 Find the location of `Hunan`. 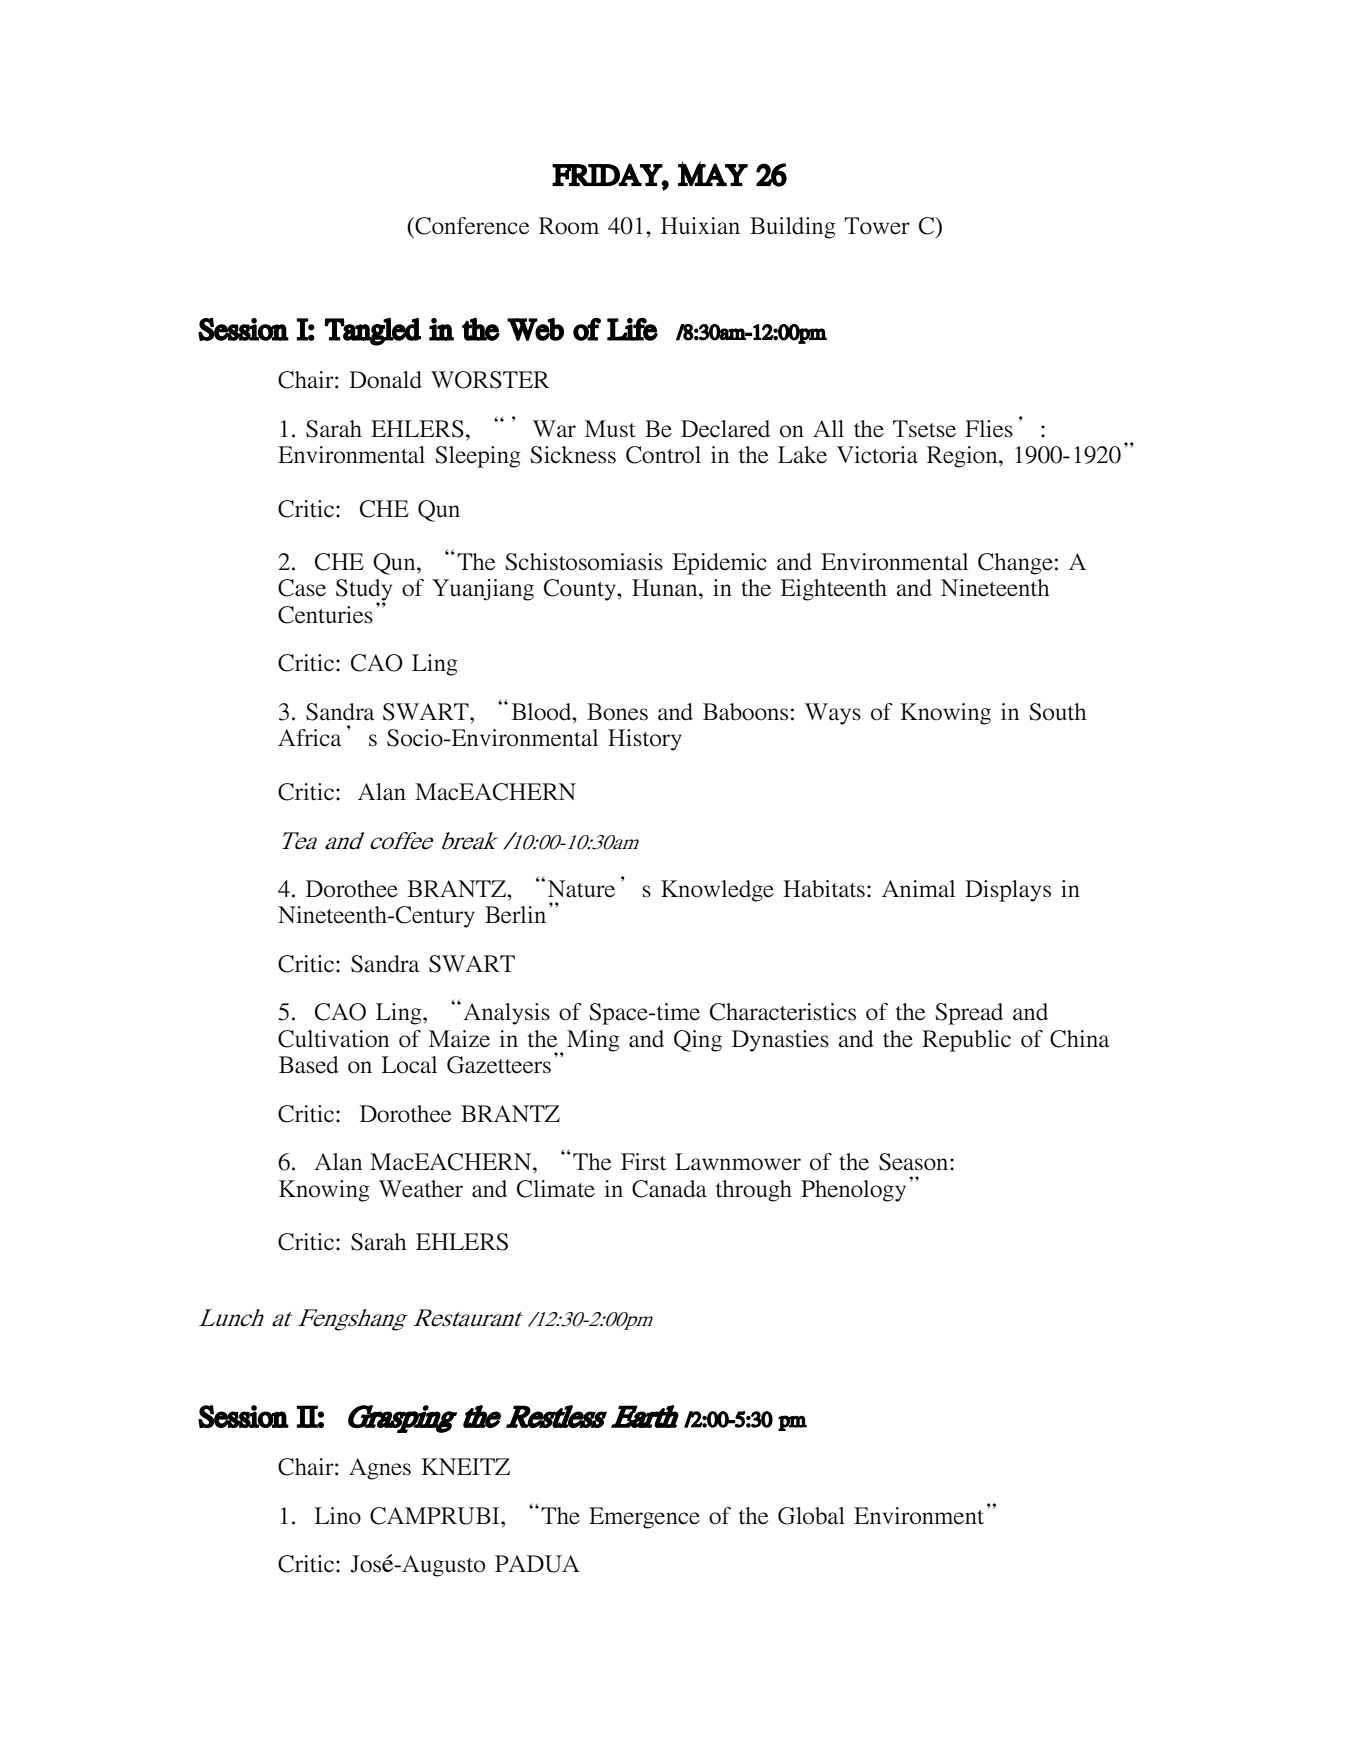

Hunan is located at coordinates (666, 588).
